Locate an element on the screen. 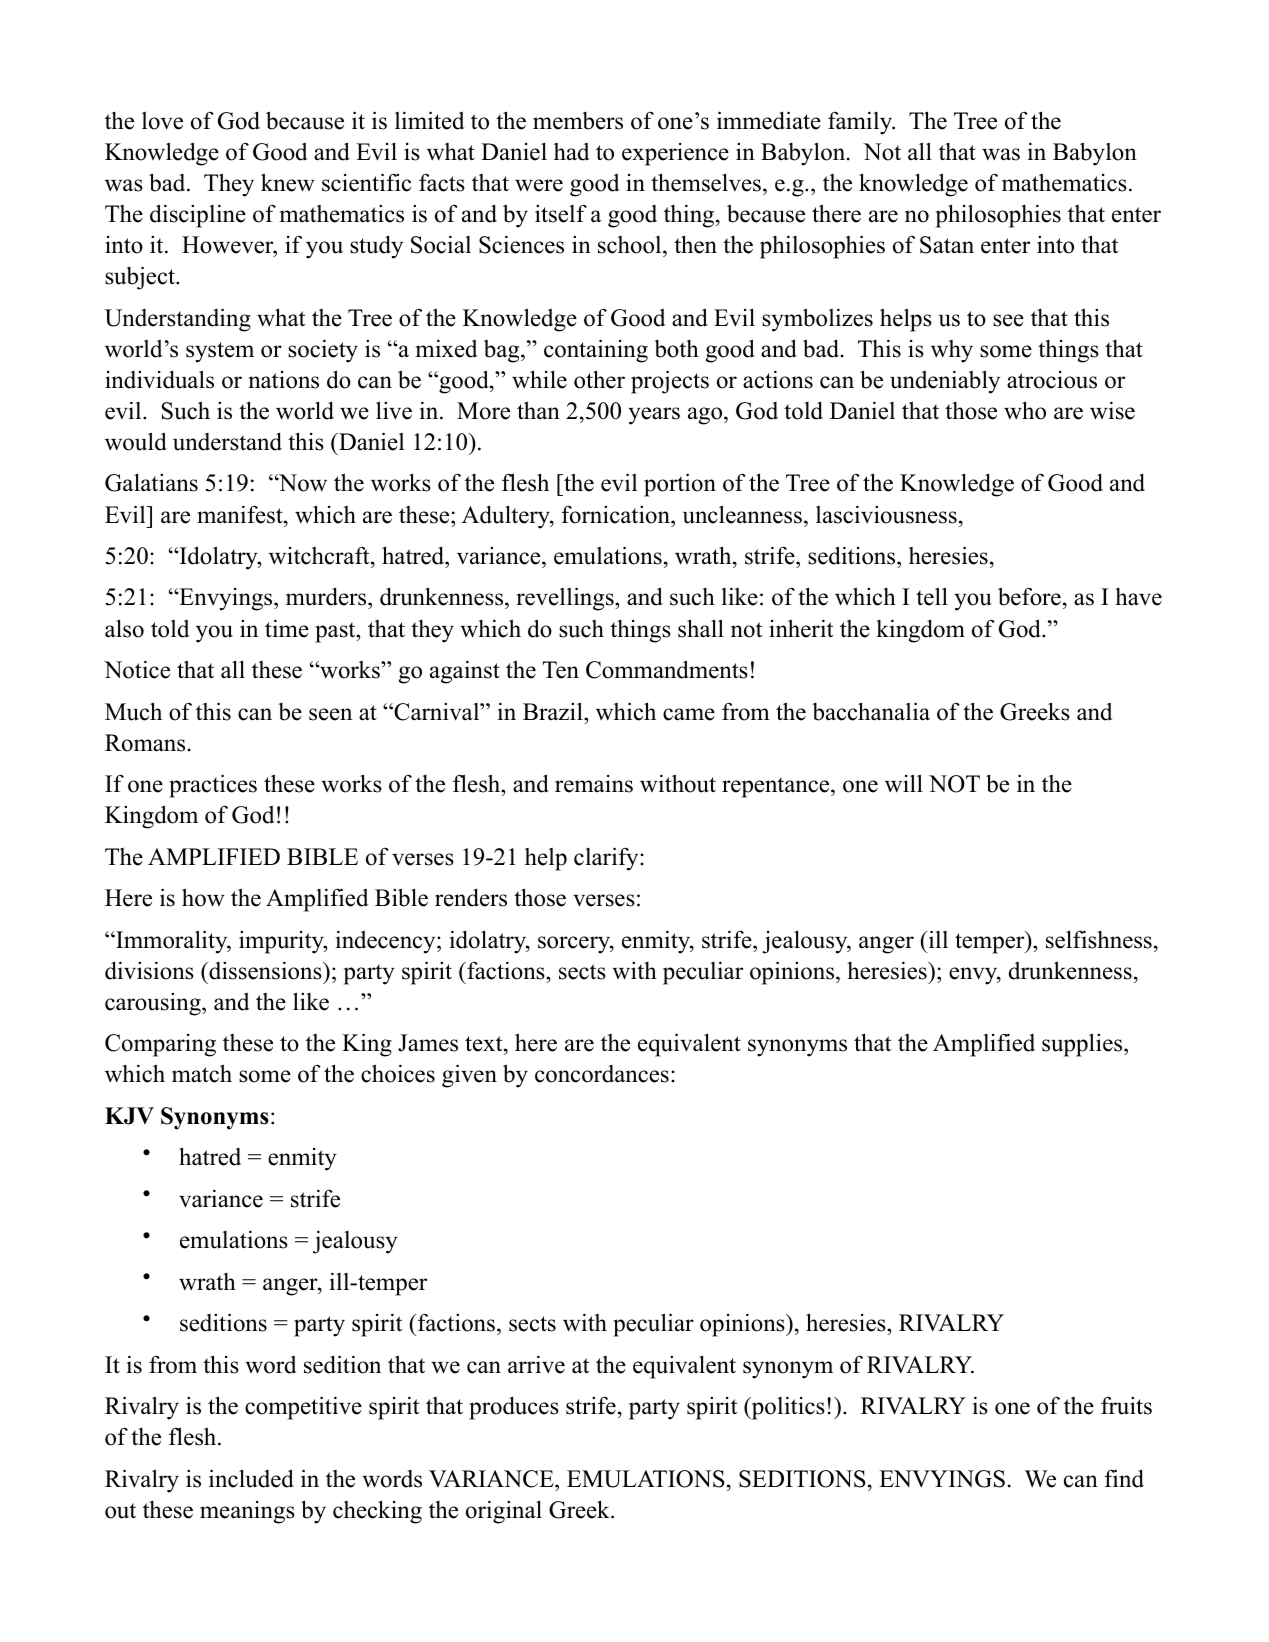 The height and width of the screenshot is (1642, 1269). practices is located at coordinates (213, 786).
